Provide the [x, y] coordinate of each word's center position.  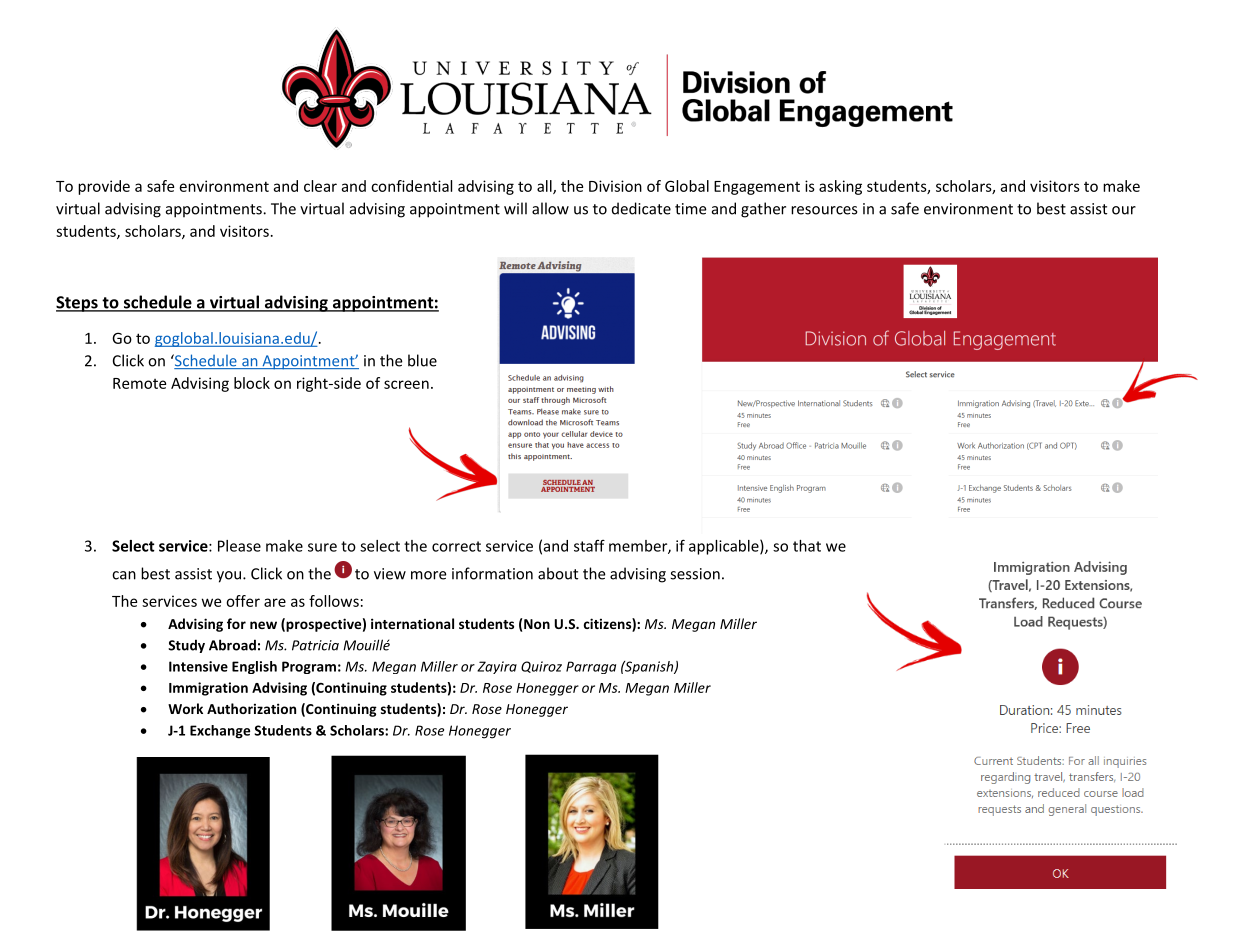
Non [537, 624]
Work [185, 708]
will [515, 208]
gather [763, 210]
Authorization [251, 708]
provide [104, 187]
